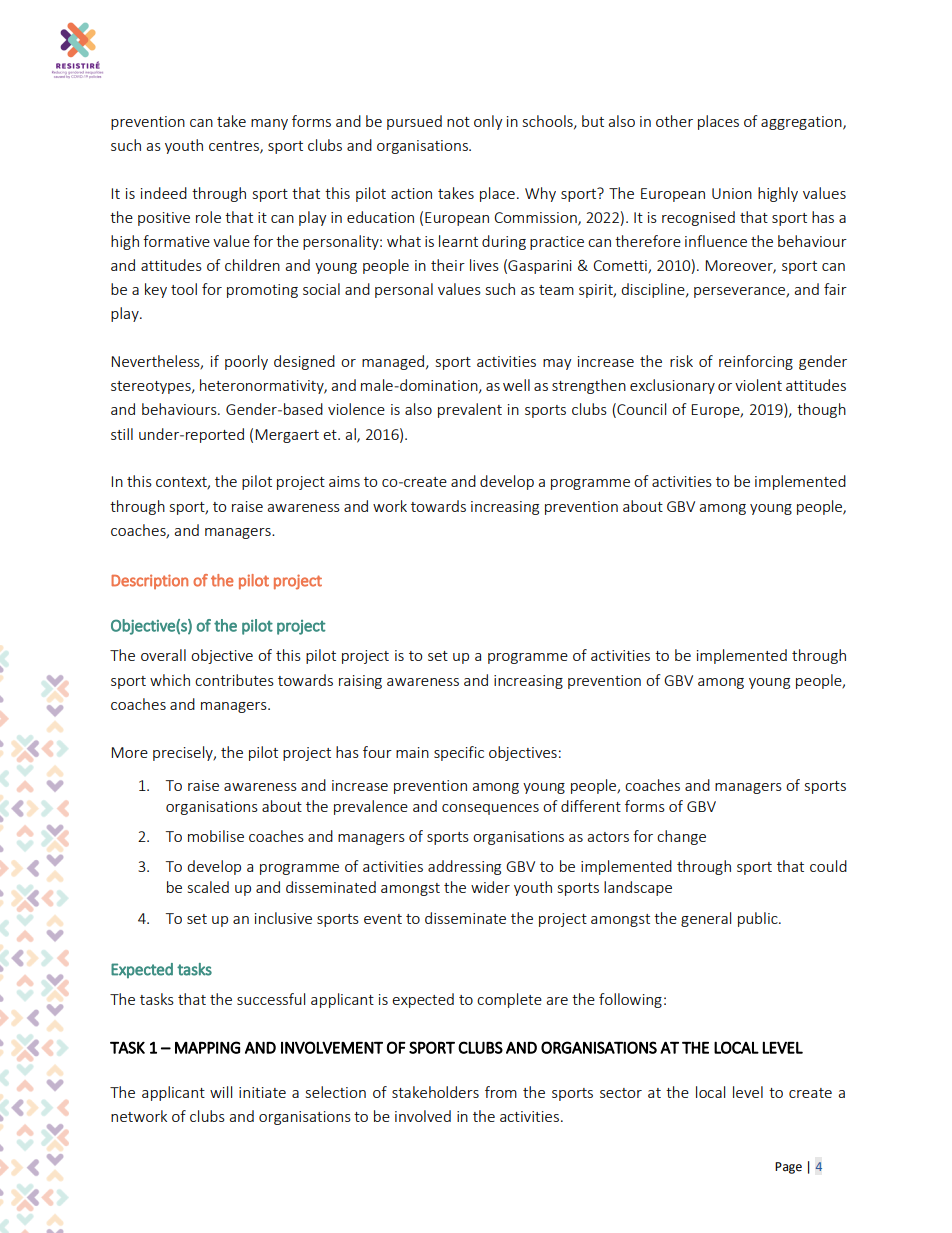 Image resolution: width=952 pixels, height=1233 pixels. Describe the element at coordinates (221, 1092) in the screenshot. I see `will` at that location.
